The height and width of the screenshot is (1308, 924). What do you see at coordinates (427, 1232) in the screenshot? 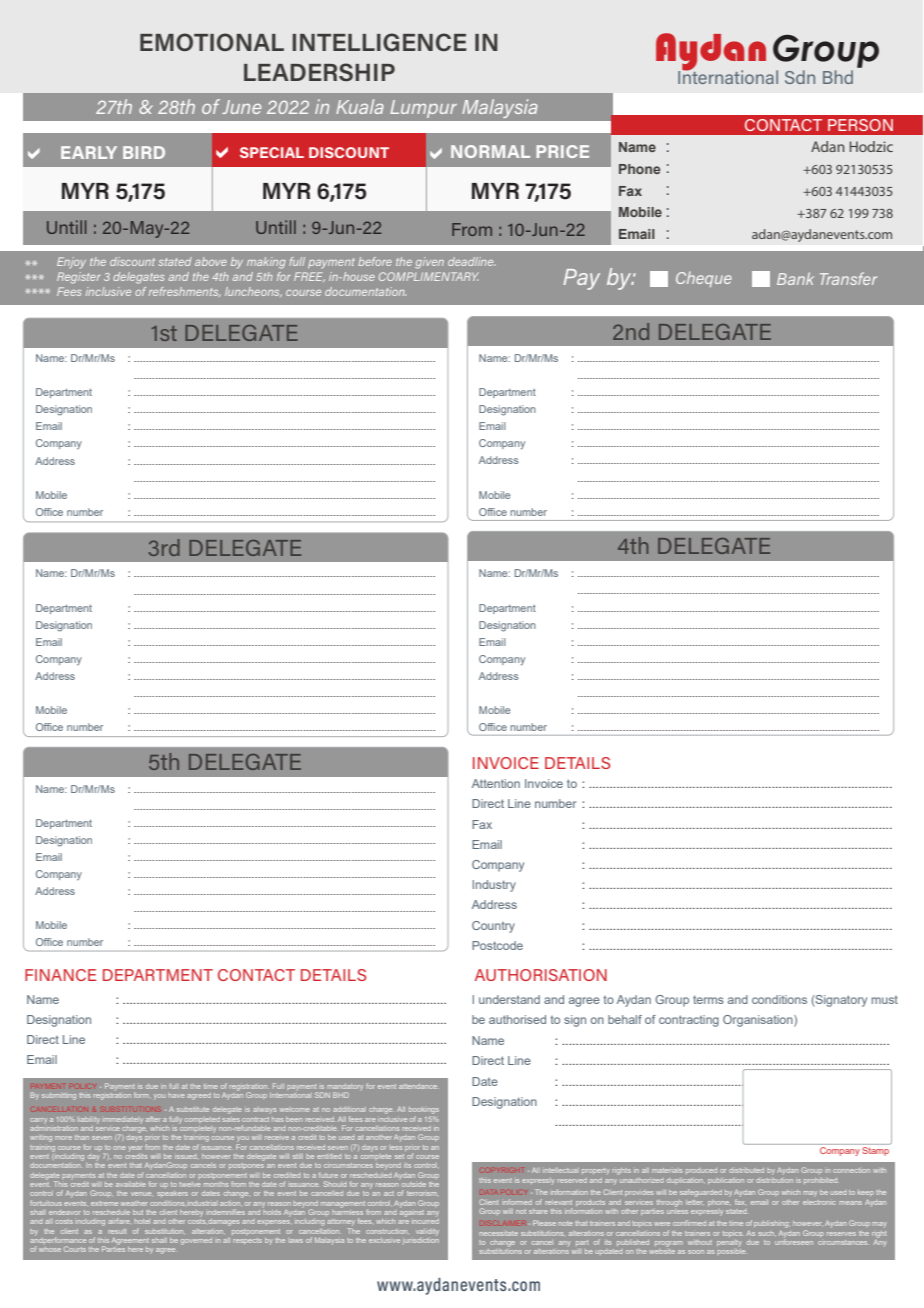
I see `validity` at bounding box center [427, 1232].
